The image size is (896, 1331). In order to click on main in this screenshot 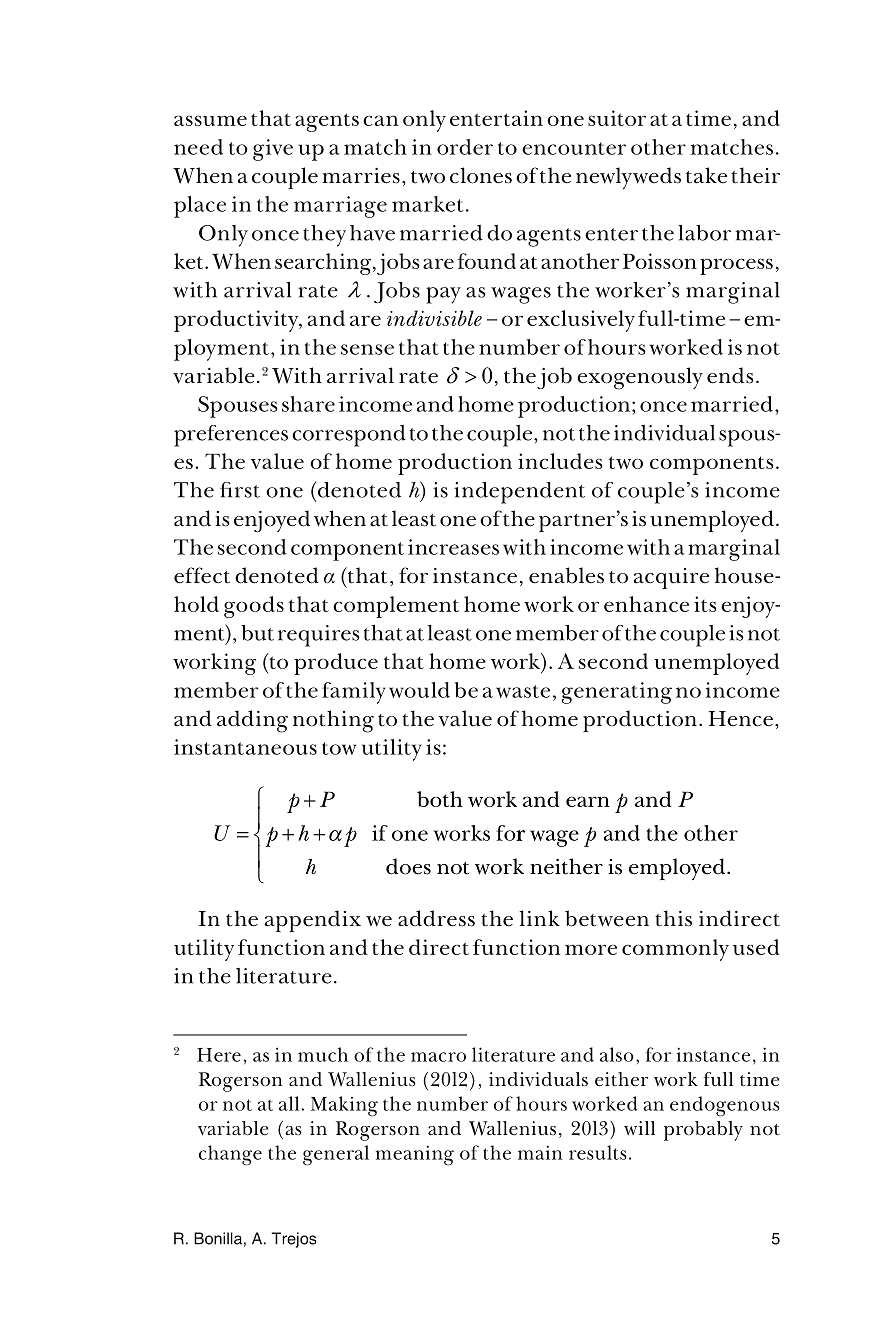, I will do `click(540, 1152)`.
